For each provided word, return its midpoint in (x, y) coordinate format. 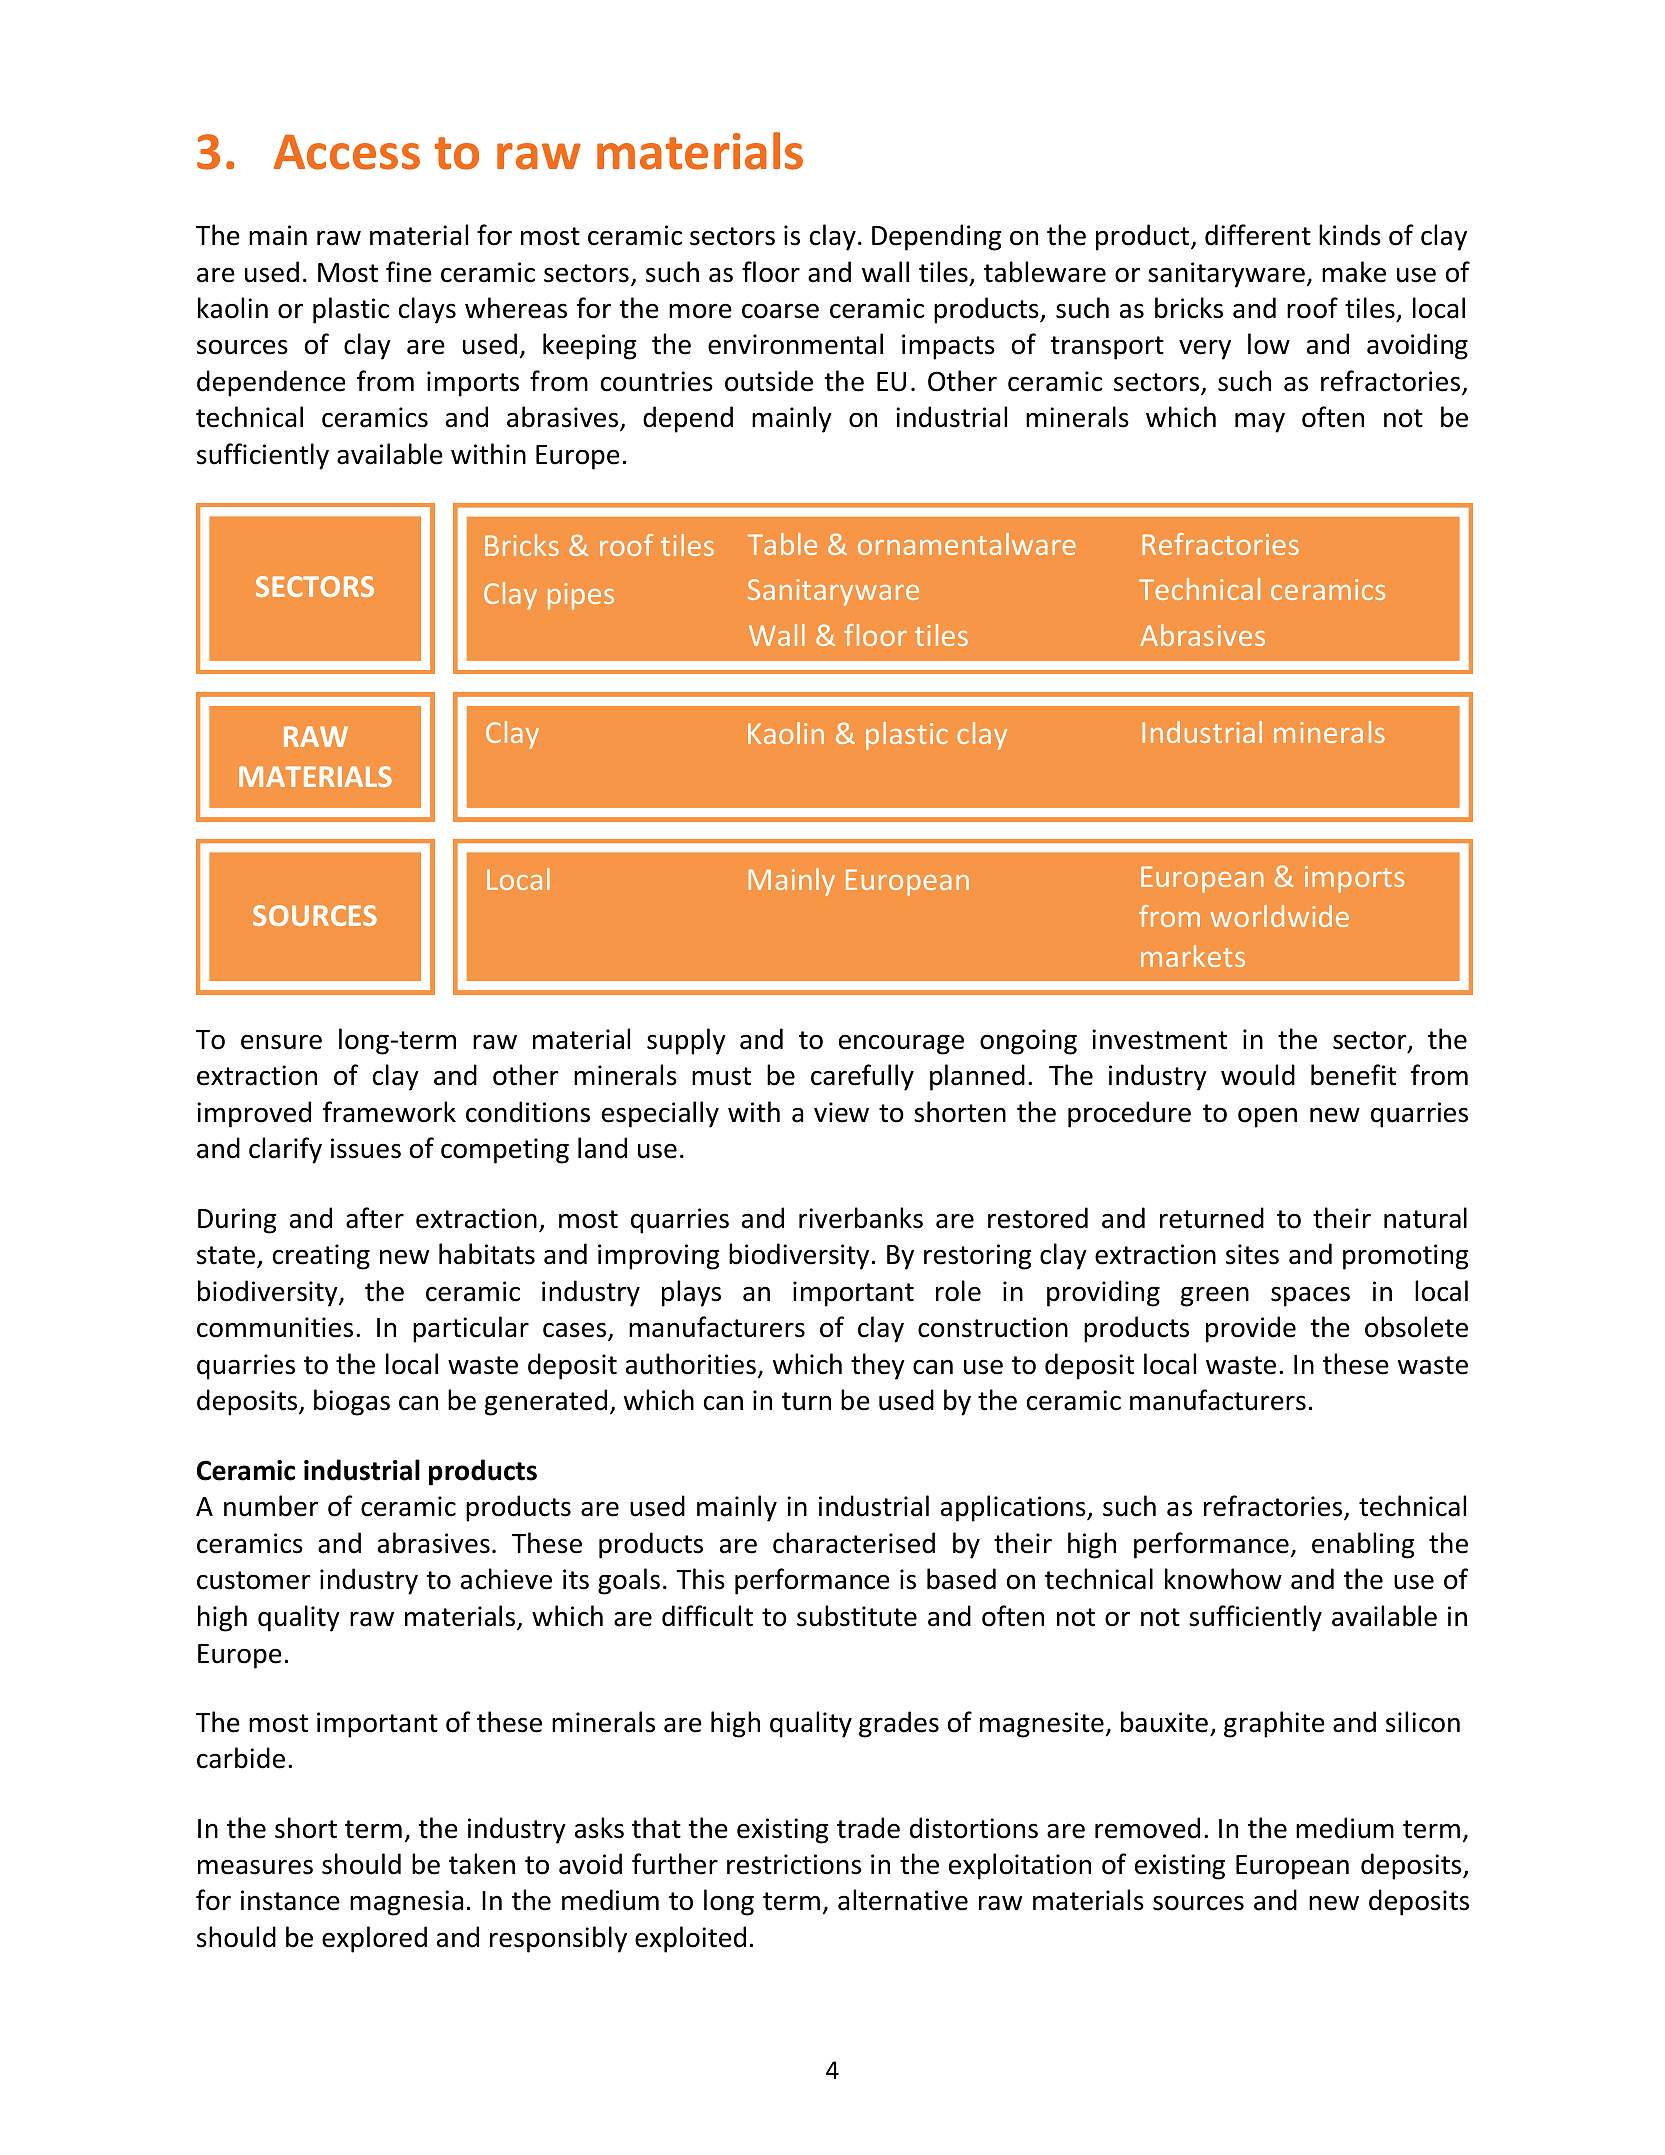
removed (1147, 1828)
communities (275, 1327)
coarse (780, 311)
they (878, 1366)
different (1258, 235)
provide (1251, 1329)
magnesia (406, 1903)
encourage (901, 1044)
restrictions (794, 1864)
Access (347, 152)
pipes (581, 596)
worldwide (1279, 916)
